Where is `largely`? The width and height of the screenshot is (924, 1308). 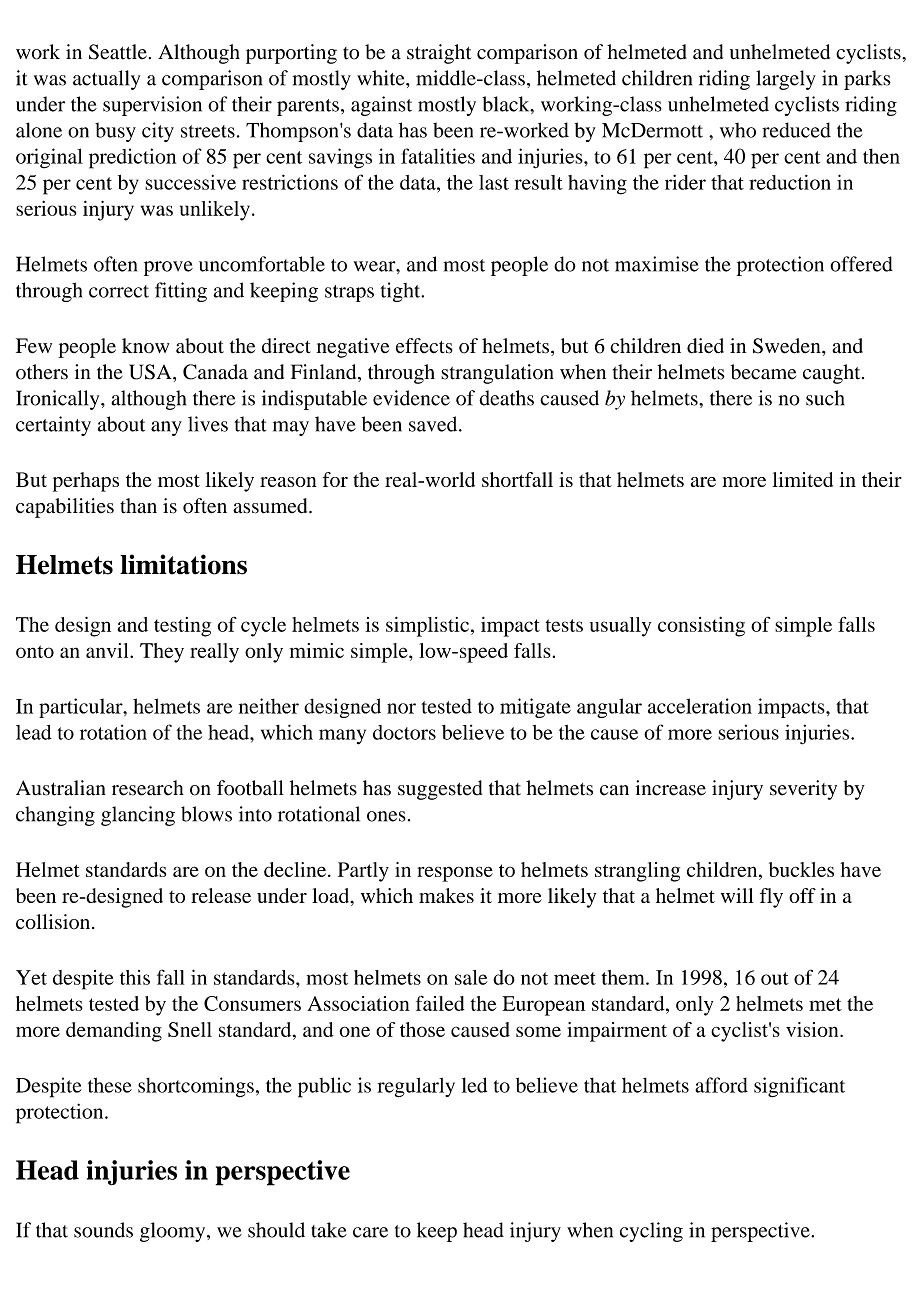 largely is located at coordinates (786, 80).
